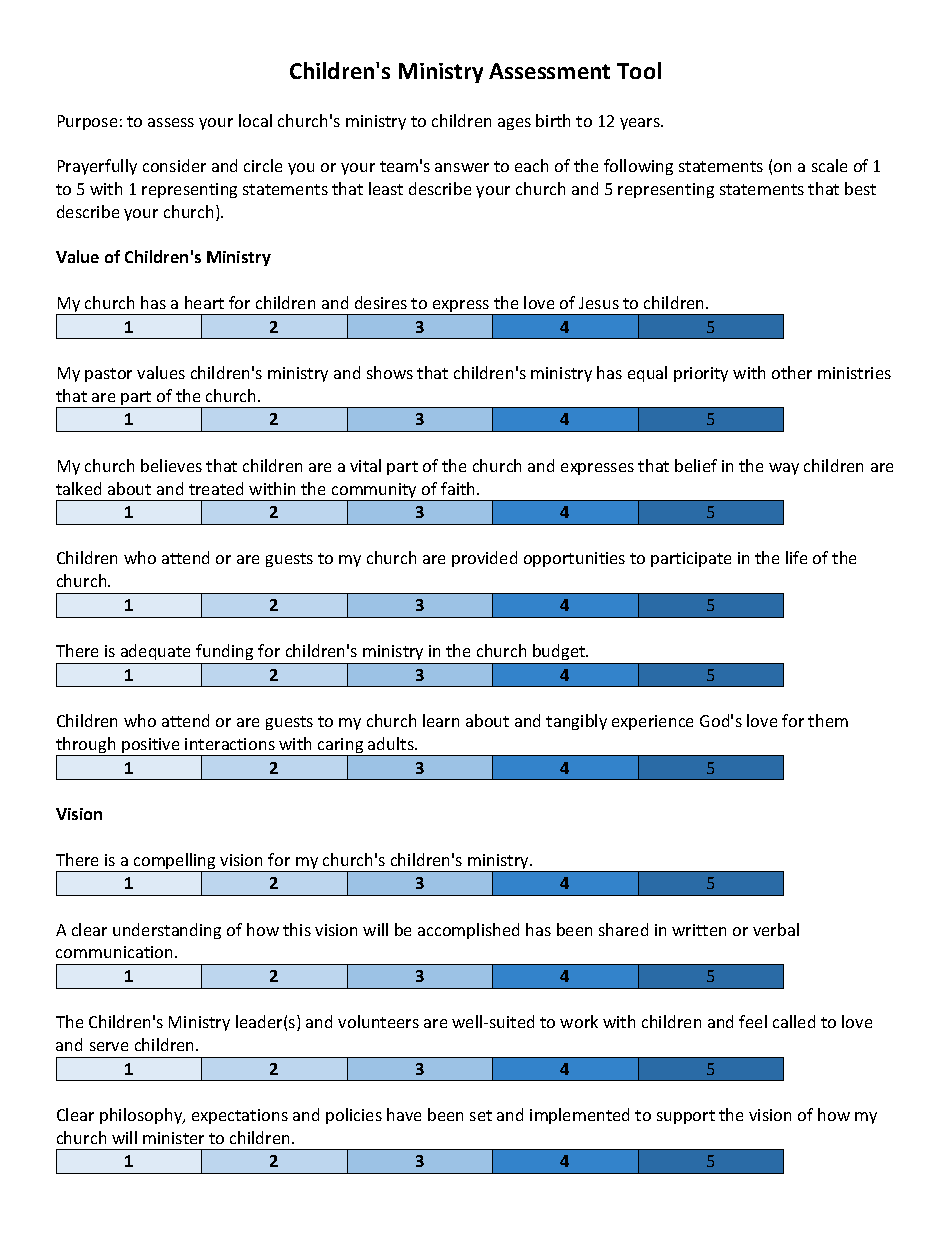  What do you see at coordinates (142, 1116) in the document?
I see `philosophy` at bounding box center [142, 1116].
